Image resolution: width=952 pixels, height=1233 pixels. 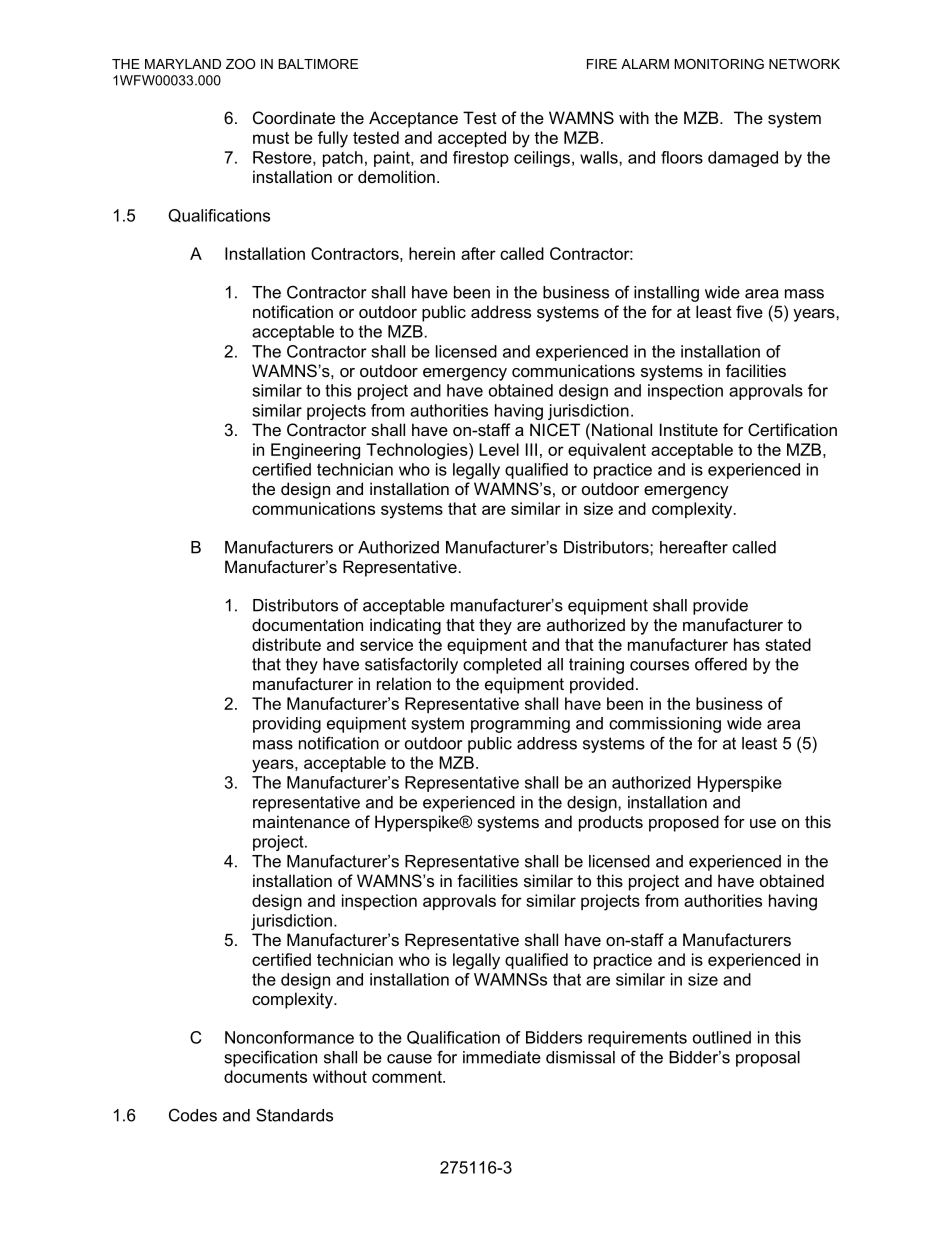 I want to click on documentation, so click(x=307, y=624).
